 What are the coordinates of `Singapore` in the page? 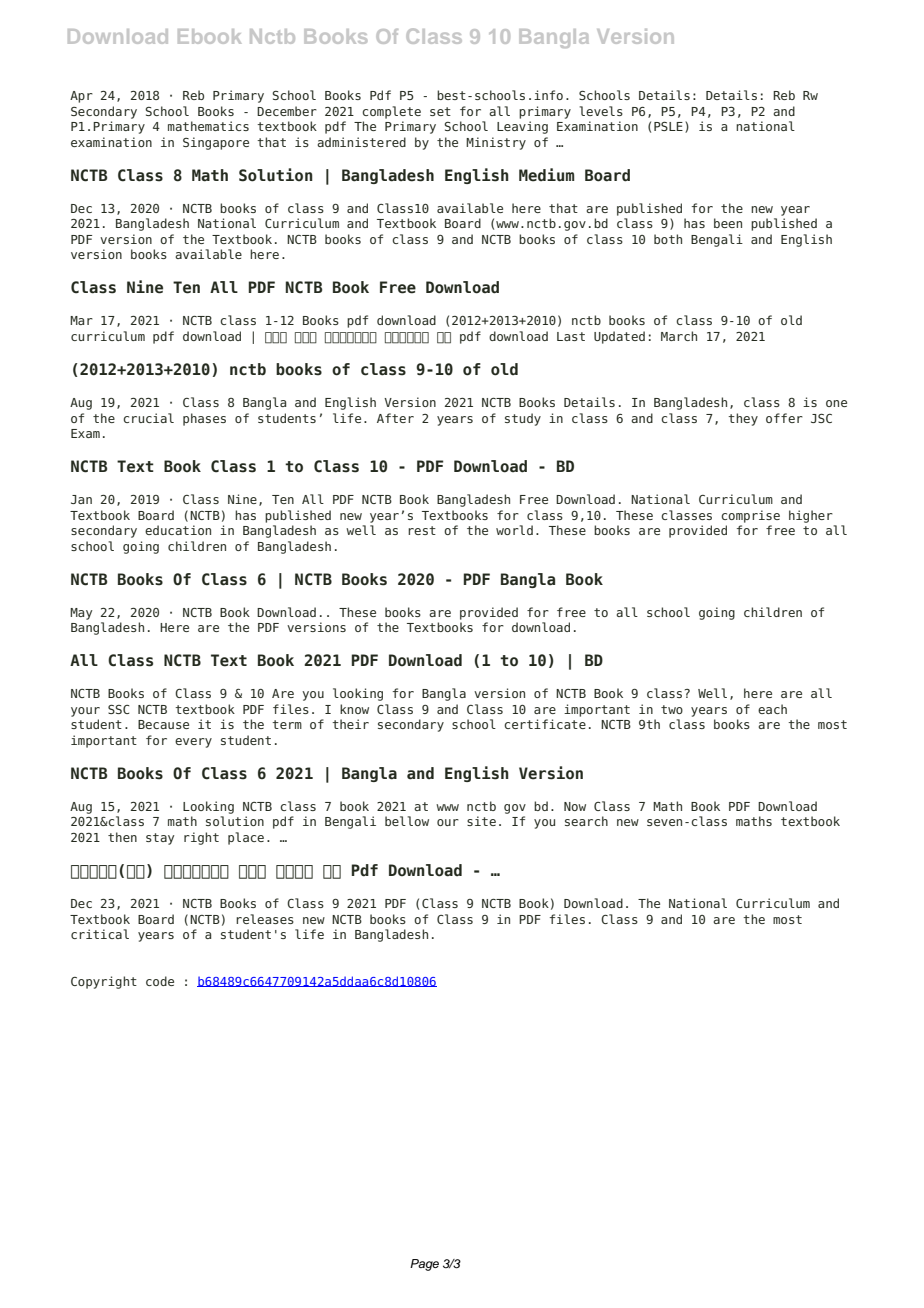 It's located at (216, 143).
